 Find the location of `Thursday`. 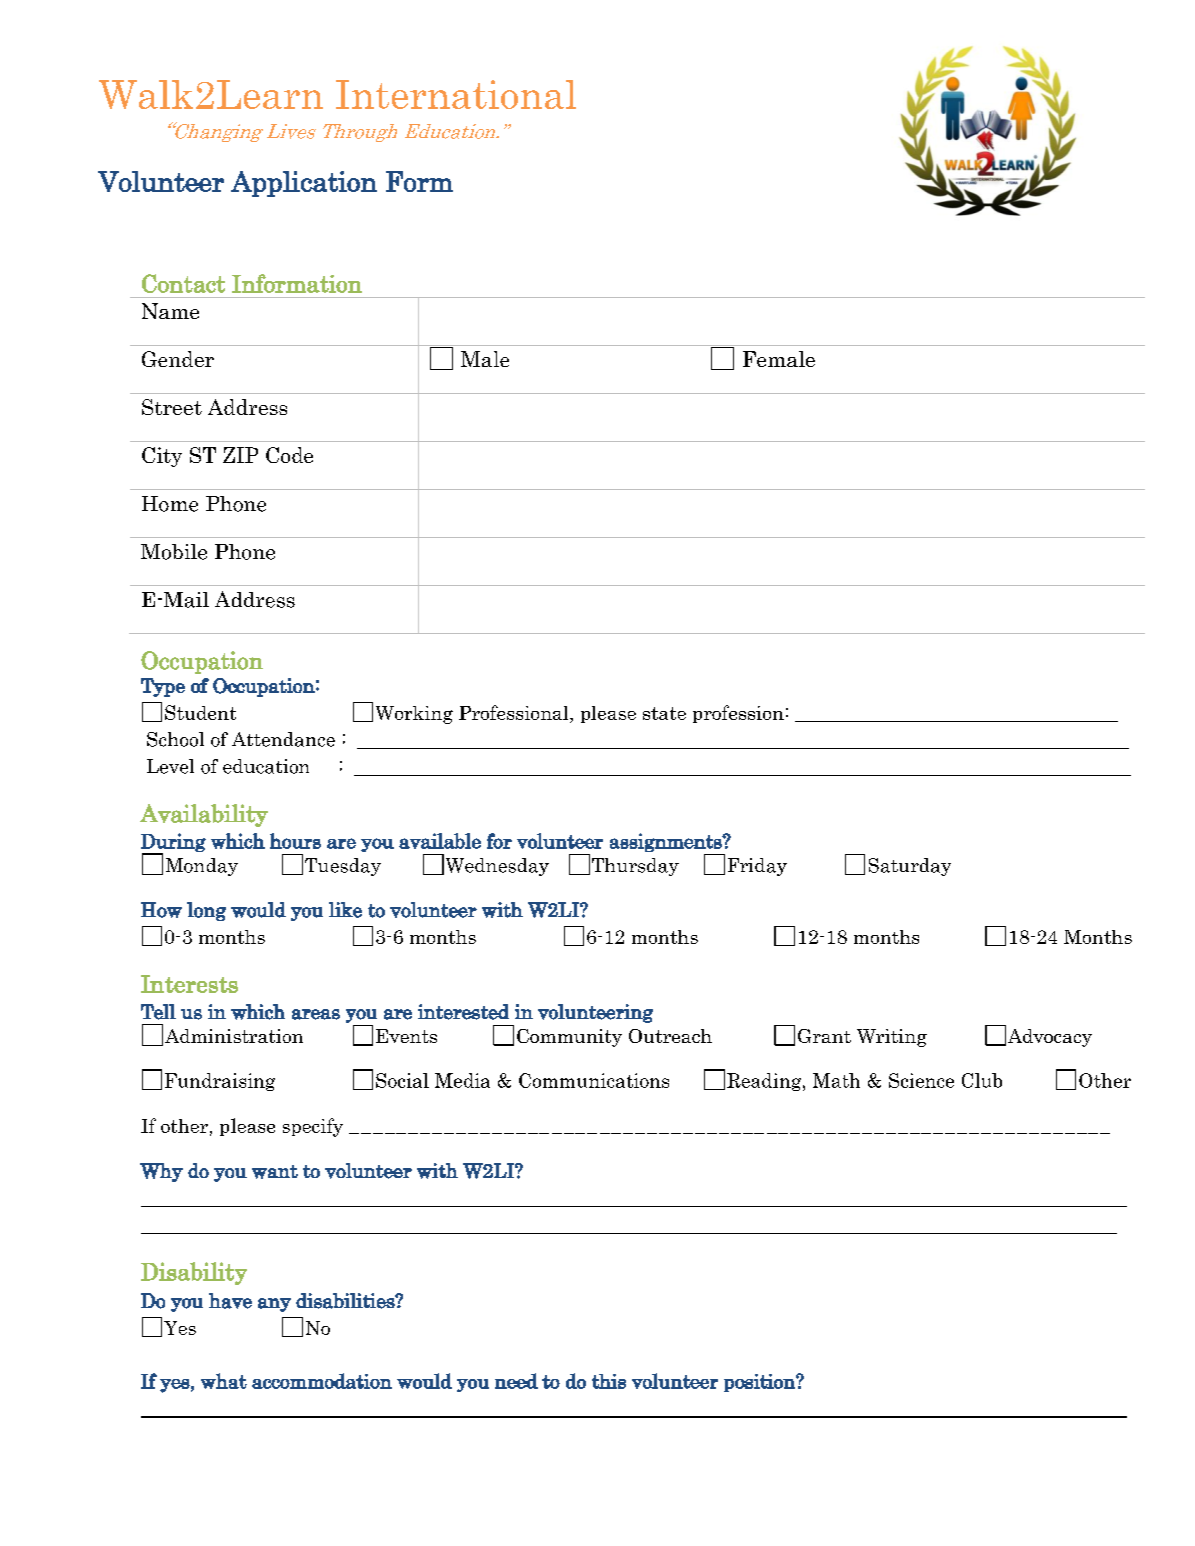

Thursday is located at coordinates (635, 867).
